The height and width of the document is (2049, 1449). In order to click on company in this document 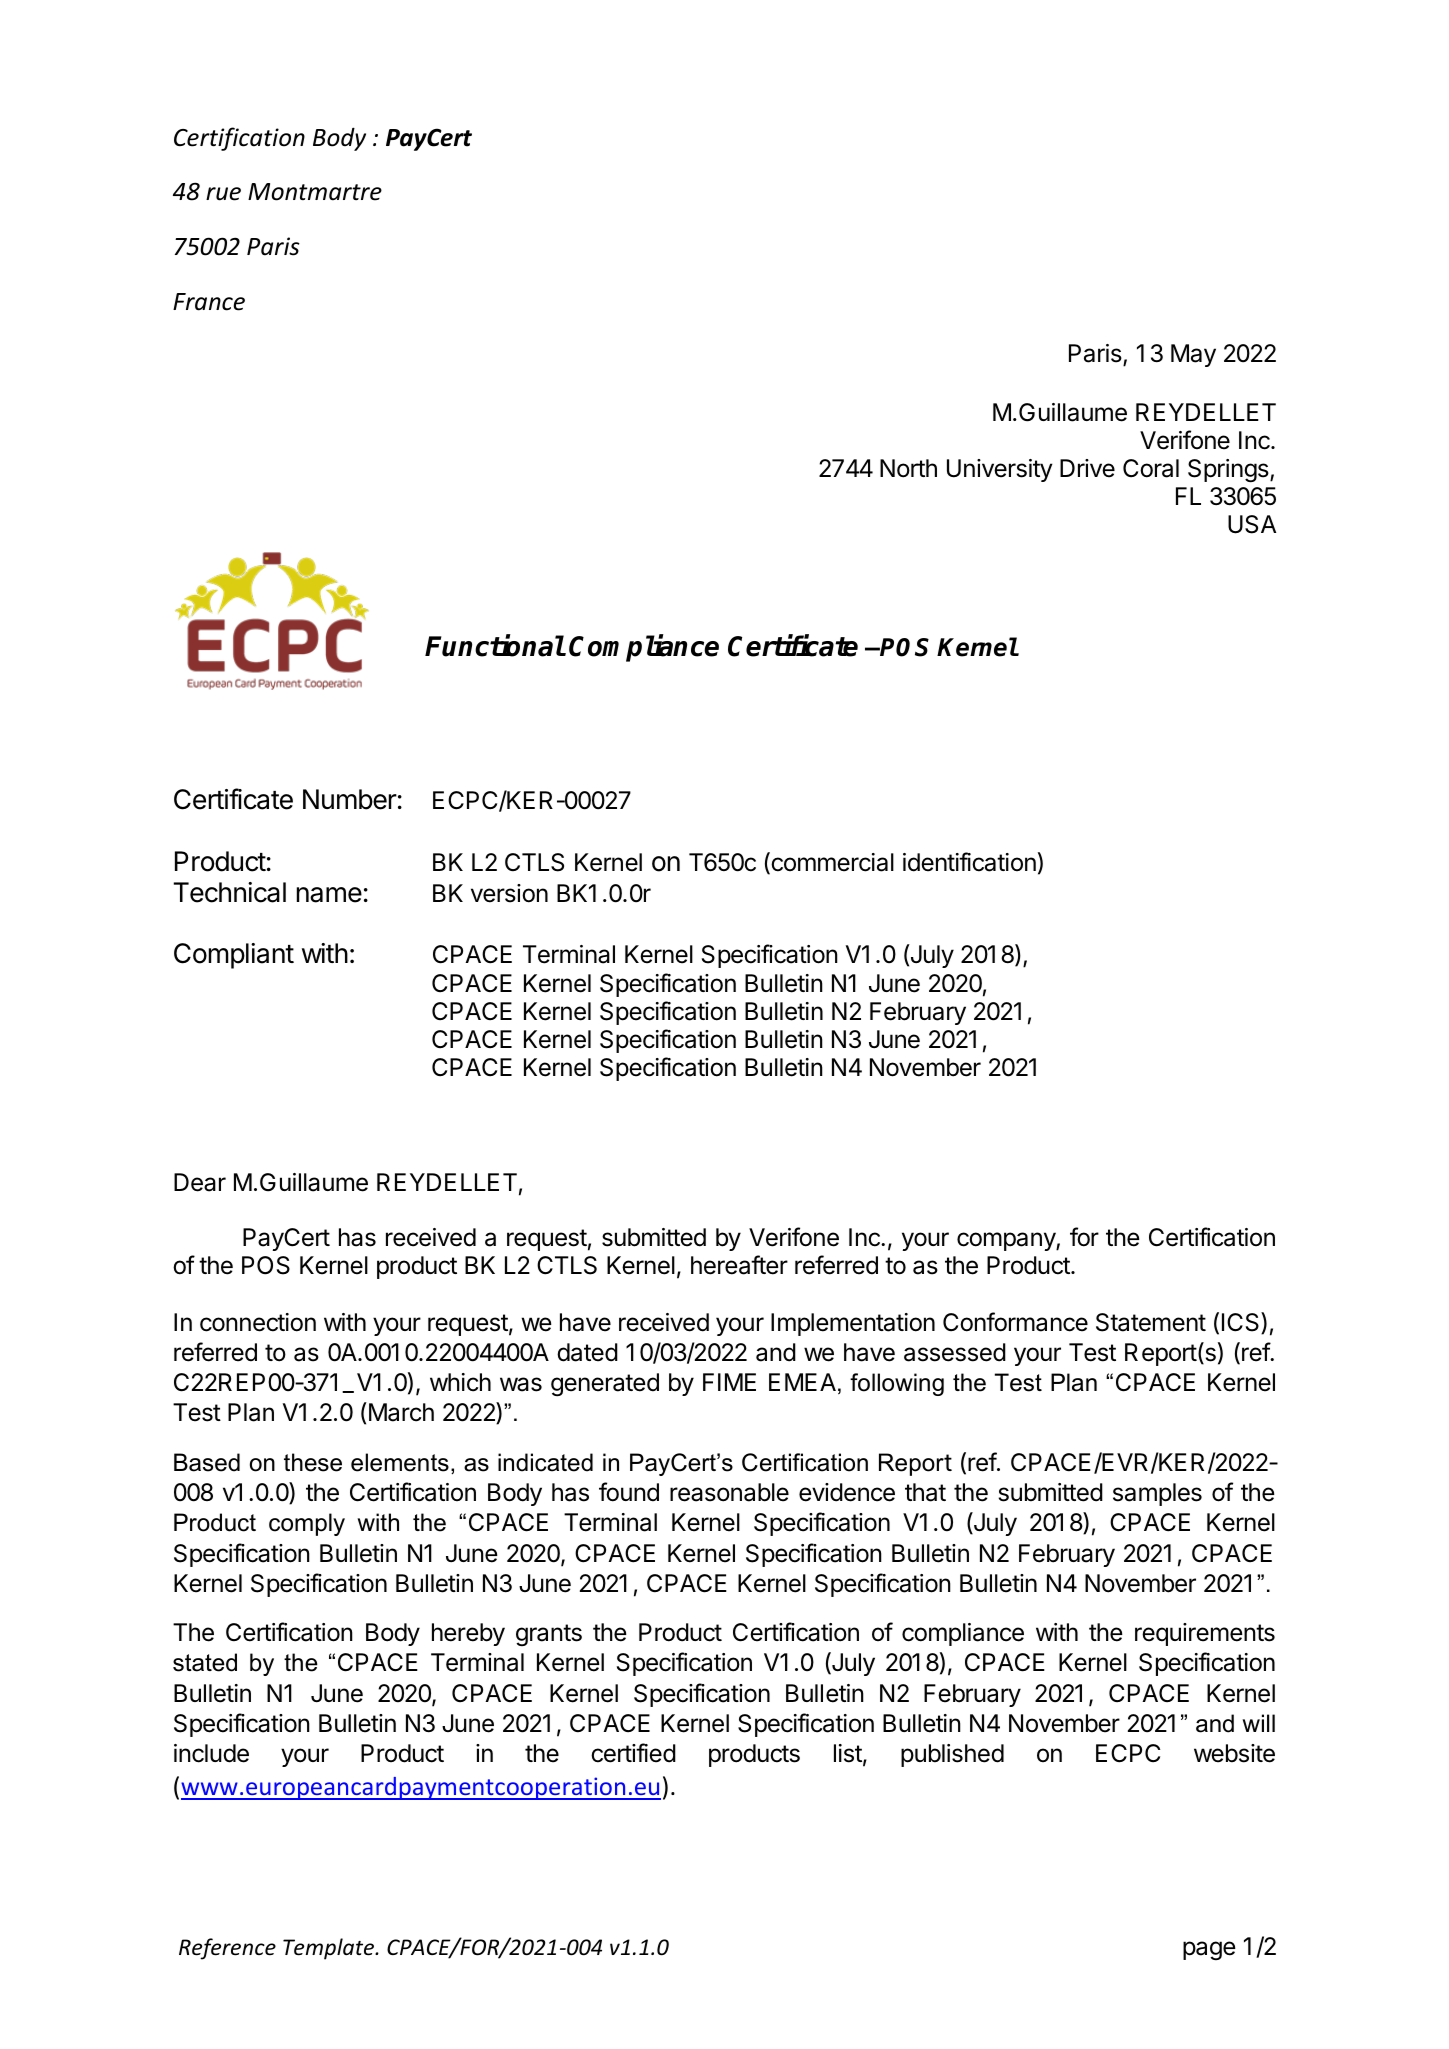, I will do `click(1007, 1241)`.
